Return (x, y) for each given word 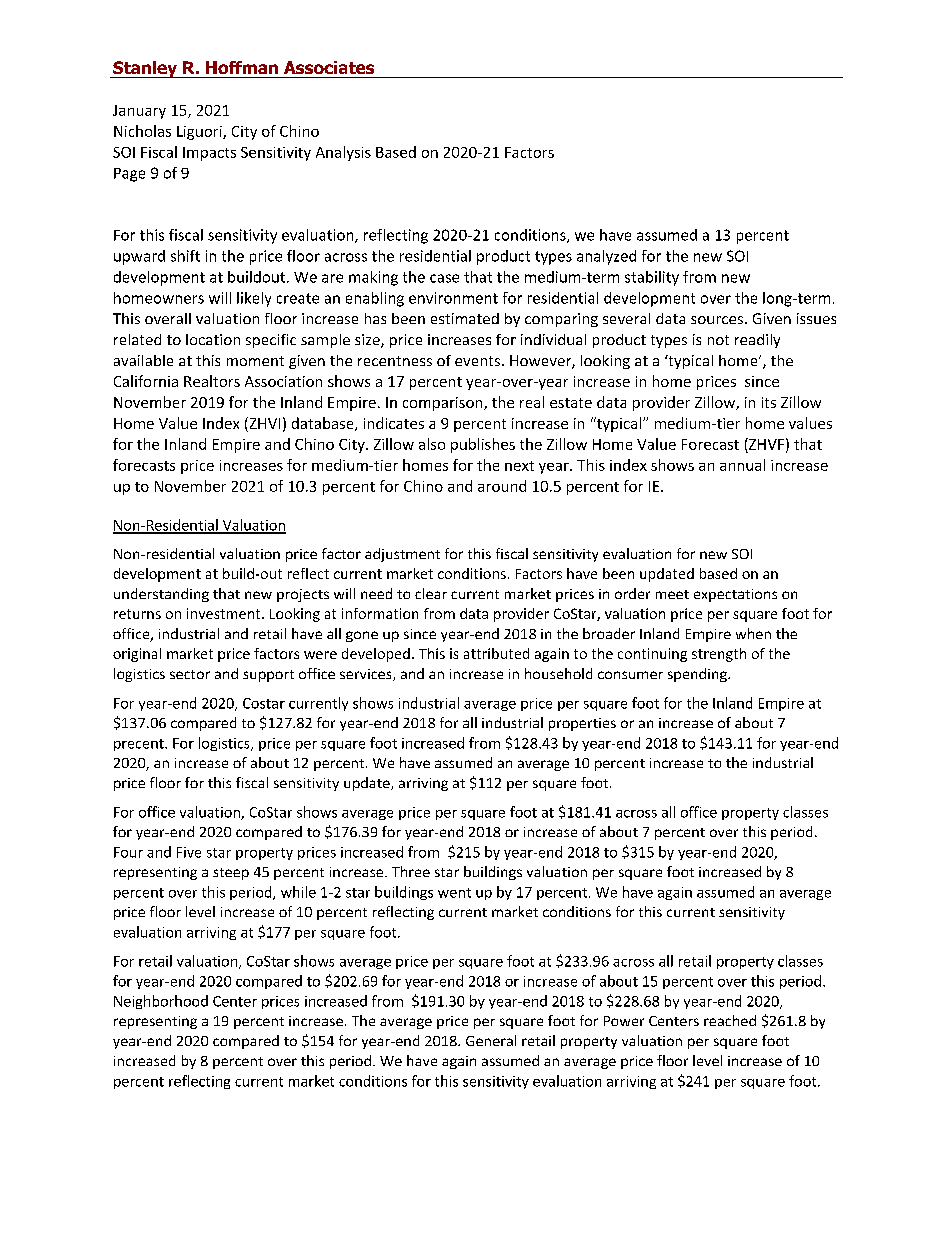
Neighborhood (161, 1002)
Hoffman (242, 67)
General (491, 1040)
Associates (329, 67)
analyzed (606, 257)
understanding (161, 595)
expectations (735, 595)
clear (431, 593)
